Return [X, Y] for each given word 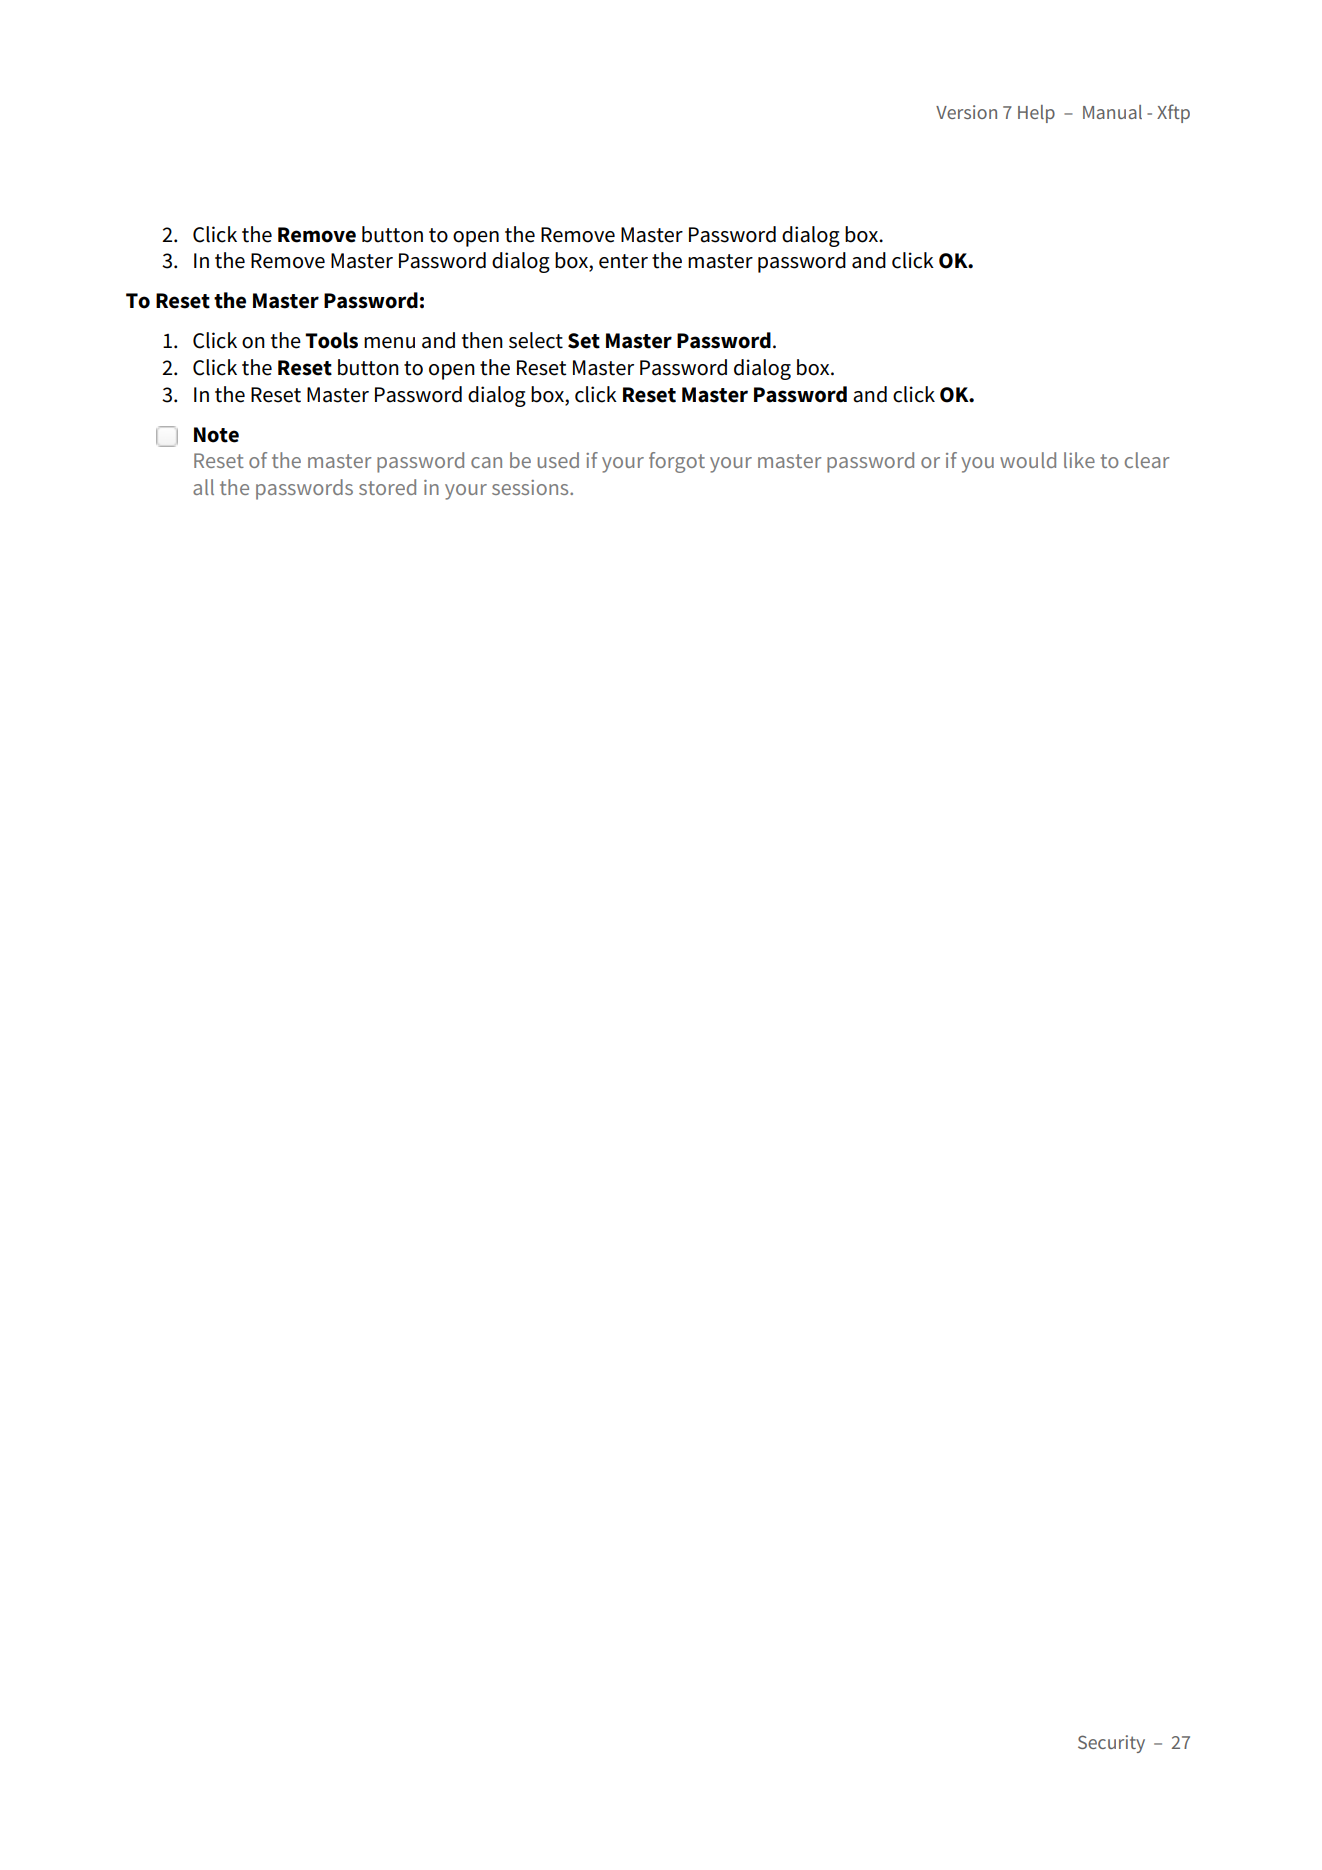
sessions [531, 487]
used [558, 460]
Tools [331, 340]
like [1079, 460]
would [1028, 460]
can [486, 462]
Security [1111, 1744]
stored [387, 487]
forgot [677, 462]
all [203, 487]
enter [623, 261]
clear [1147, 460]
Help [1036, 114]
